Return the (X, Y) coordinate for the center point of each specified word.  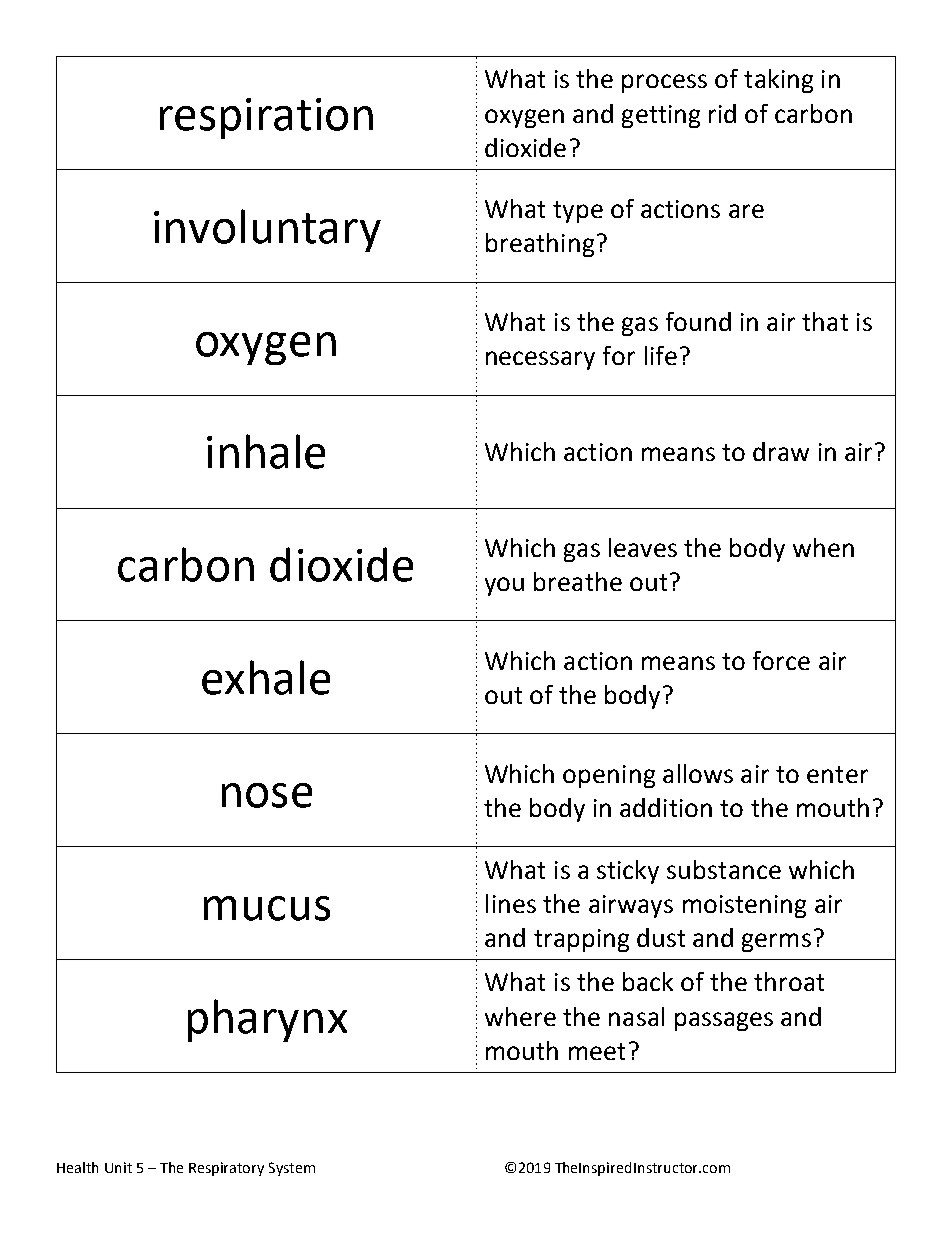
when (823, 547)
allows (698, 773)
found (698, 321)
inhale (266, 451)
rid (722, 113)
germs (776, 942)
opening (609, 776)
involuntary (267, 230)
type (578, 212)
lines (511, 903)
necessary (540, 360)
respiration (266, 118)
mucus (267, 908)
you (504, 586)
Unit (118, 1167)
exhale (266, 677)
